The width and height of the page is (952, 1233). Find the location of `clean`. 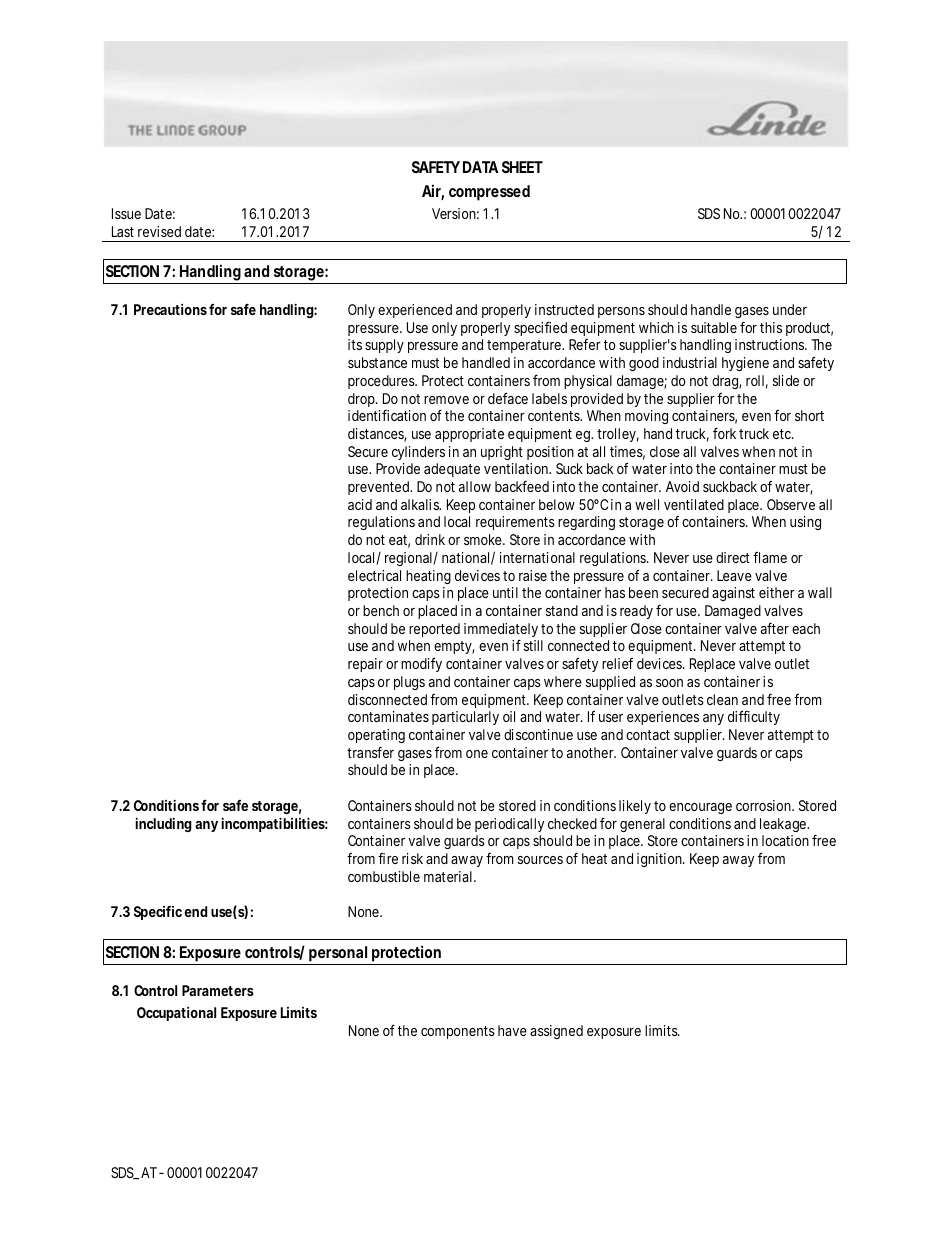

clean is located at coordinates (722, 699).
